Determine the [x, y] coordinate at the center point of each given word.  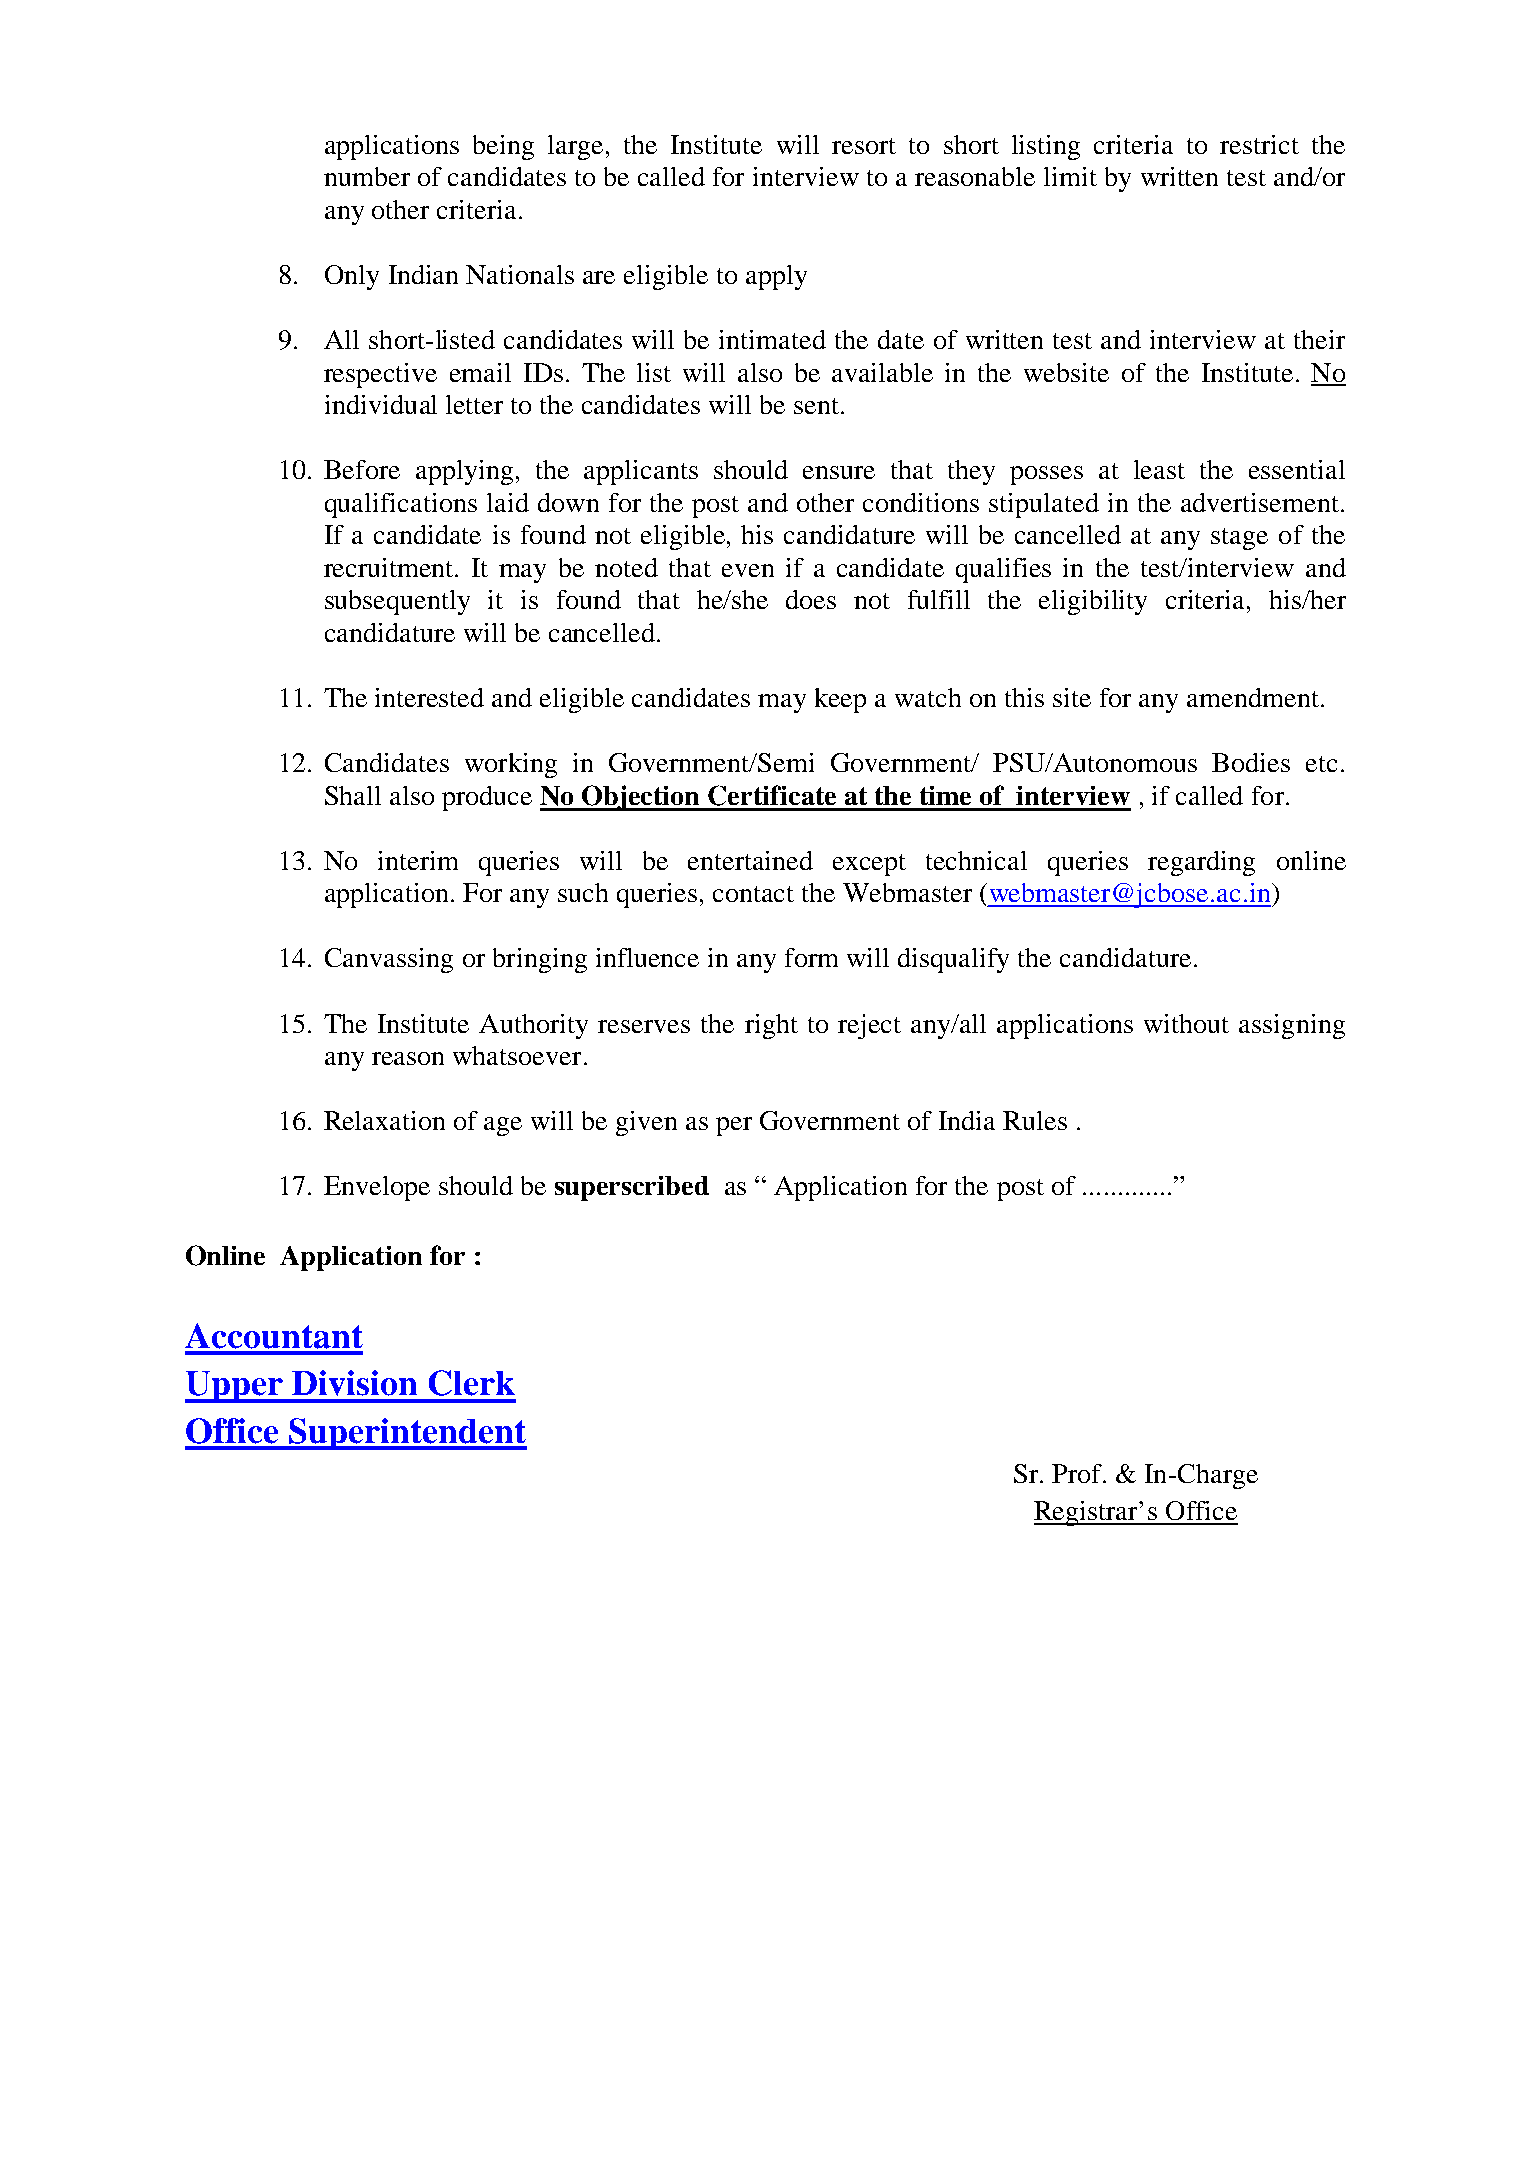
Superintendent [407, 1434]
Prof [1078, 1473]
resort [864, 146]
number [367, 176]
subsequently [397, 602]
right [771, 1026]
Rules [1035, 1120]
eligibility [1093, 602]
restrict [1259, 144]
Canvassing [389, 960]
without [1186, 1023]
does [811, 599]
